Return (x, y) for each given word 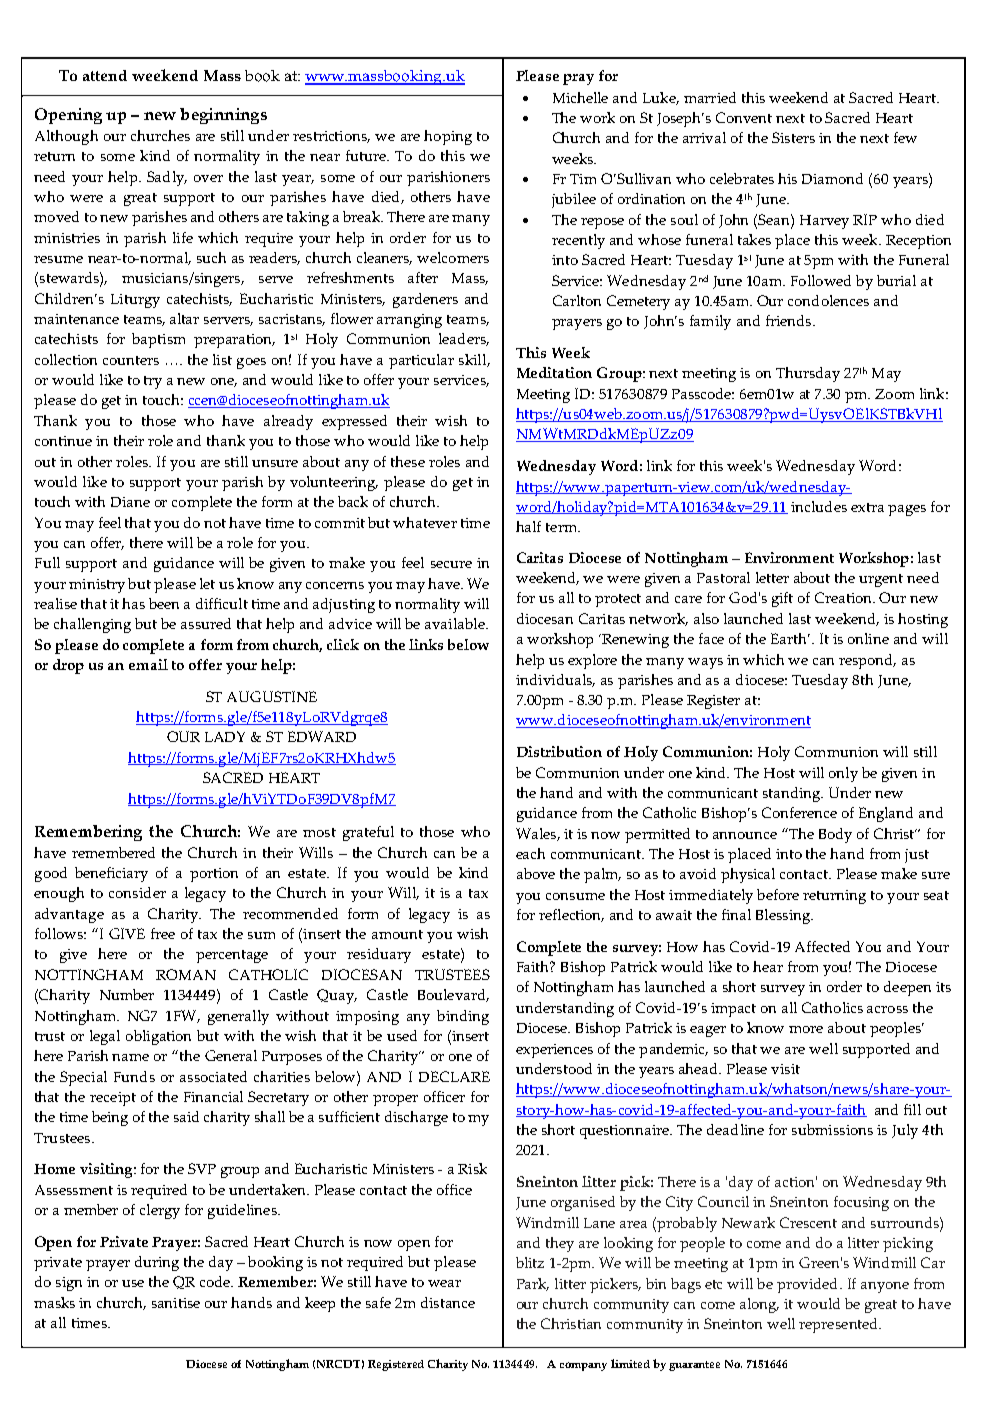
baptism (158, 340)
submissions (832, 1129)
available (456, 623)
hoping (448, 137)
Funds (134, 1076)
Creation (845, 597)
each (530, 853)
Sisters (793, 137)
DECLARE (454, 1076)
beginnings (223, 116)
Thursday (808, 374)
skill (473, 360)
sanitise (176, 1303)
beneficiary (111, 874)
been (164, 603)
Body (835, 835)
